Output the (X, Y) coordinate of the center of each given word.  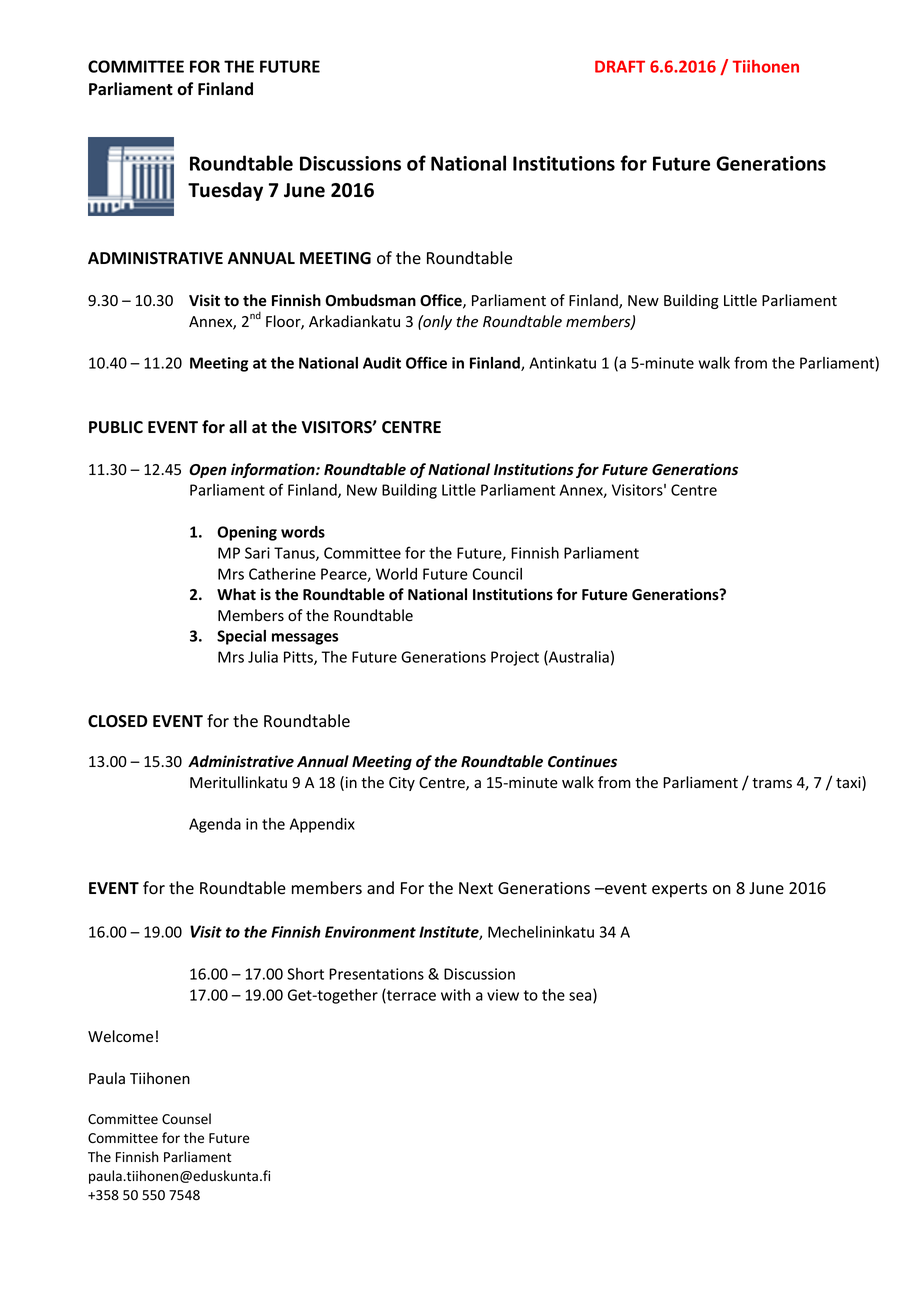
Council (497, 574)
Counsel (186, 1119)
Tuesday (225, 191)
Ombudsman (370, 300)
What (236, 594)
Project (515, 658)
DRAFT (620, 66)
